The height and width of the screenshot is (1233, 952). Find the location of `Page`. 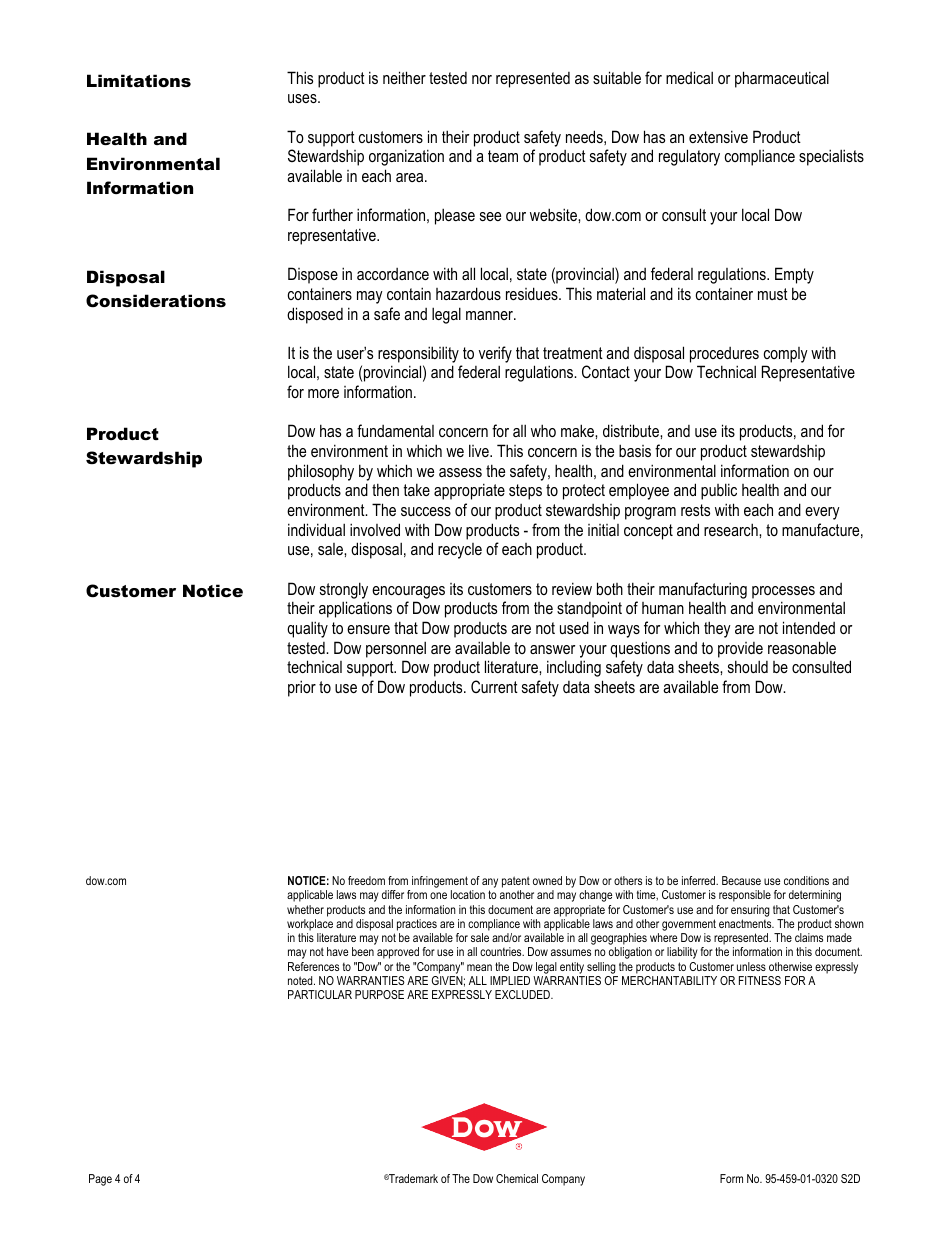

Page is located at coordinates (100, 1180).
